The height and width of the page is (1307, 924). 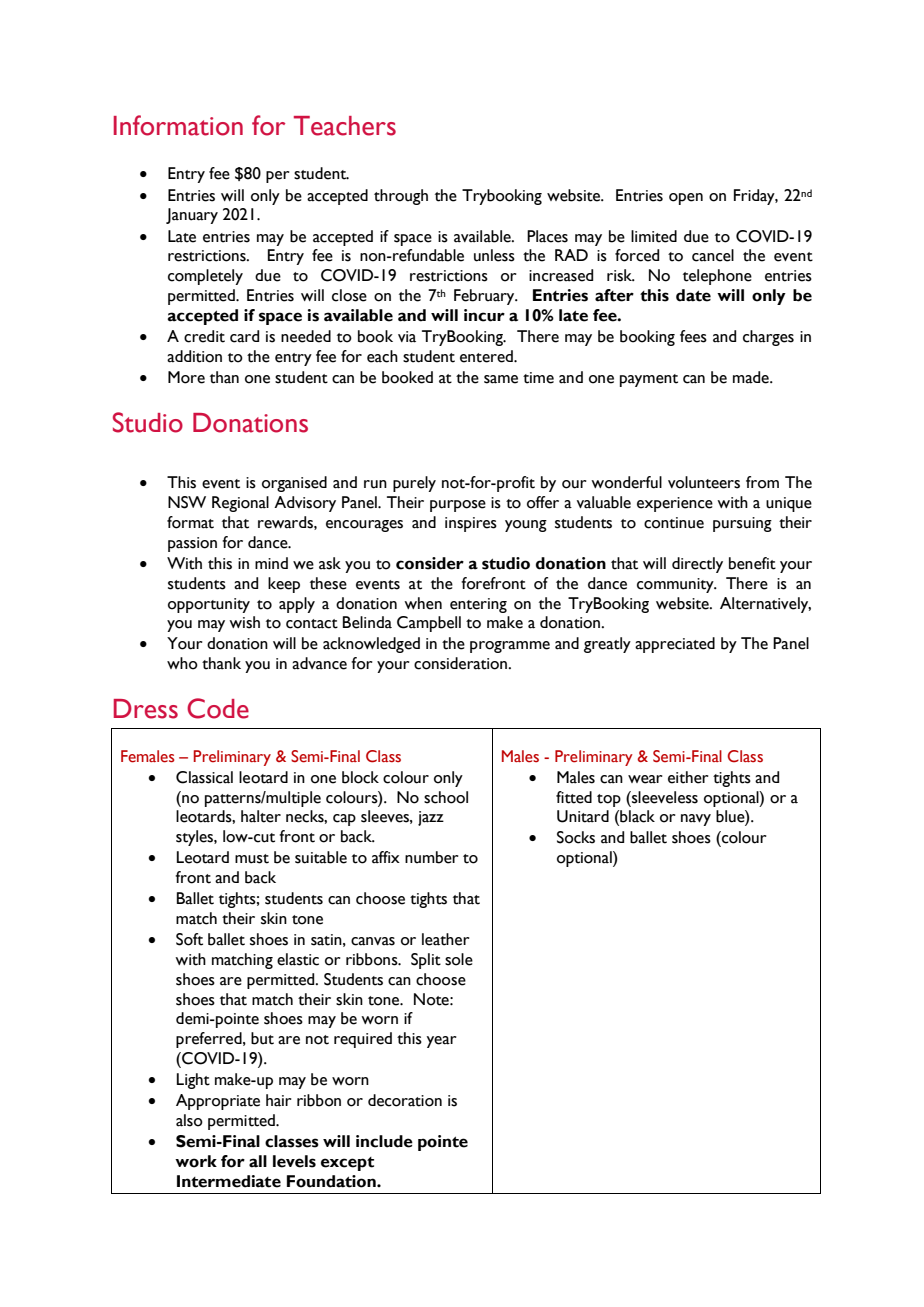 What do you see at coordinates (431, 857) in the page?
I see `number` at bounding box center [431, 857].
